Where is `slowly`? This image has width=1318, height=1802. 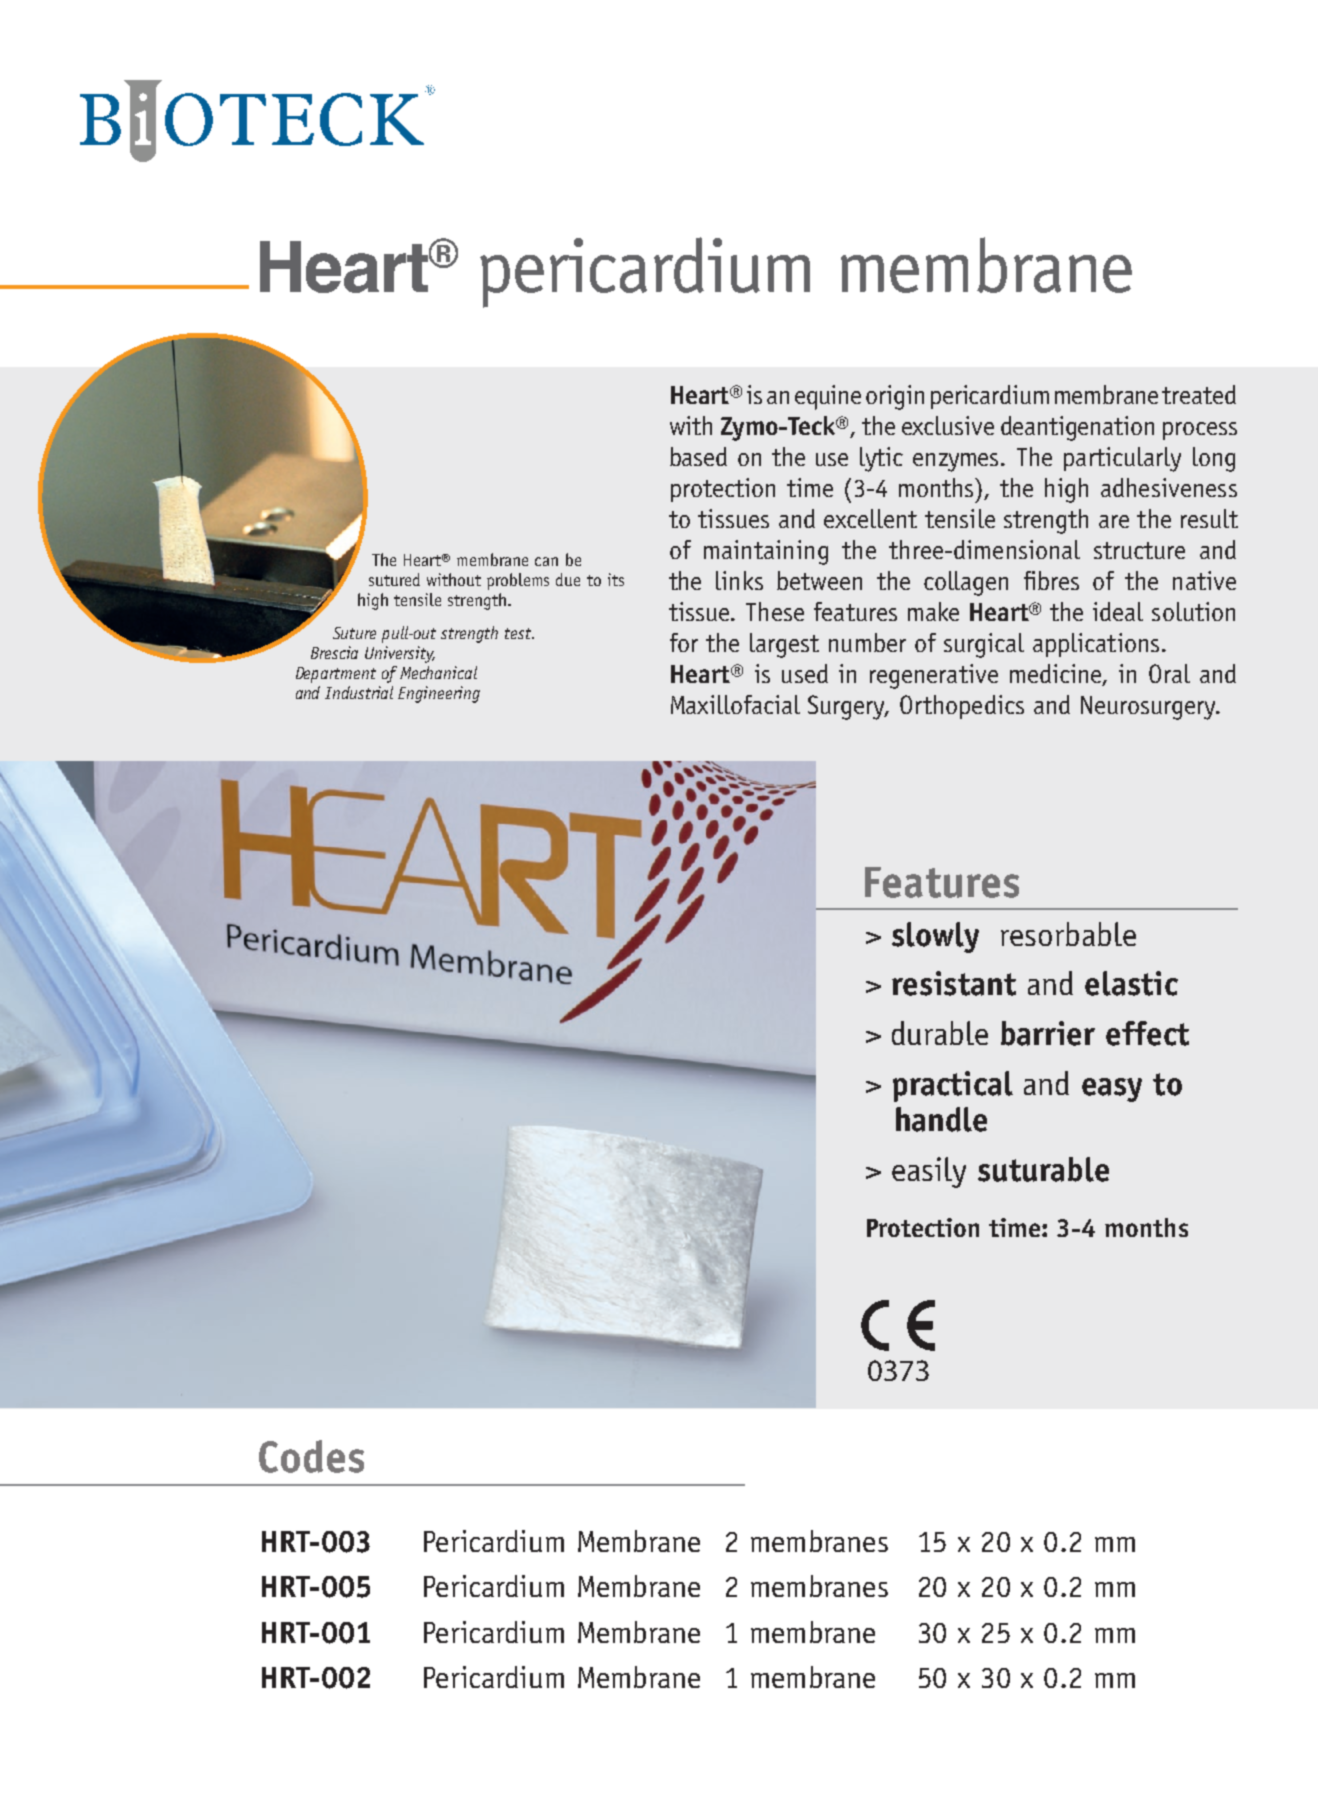 slowly is located at coordinates (935, 937).
